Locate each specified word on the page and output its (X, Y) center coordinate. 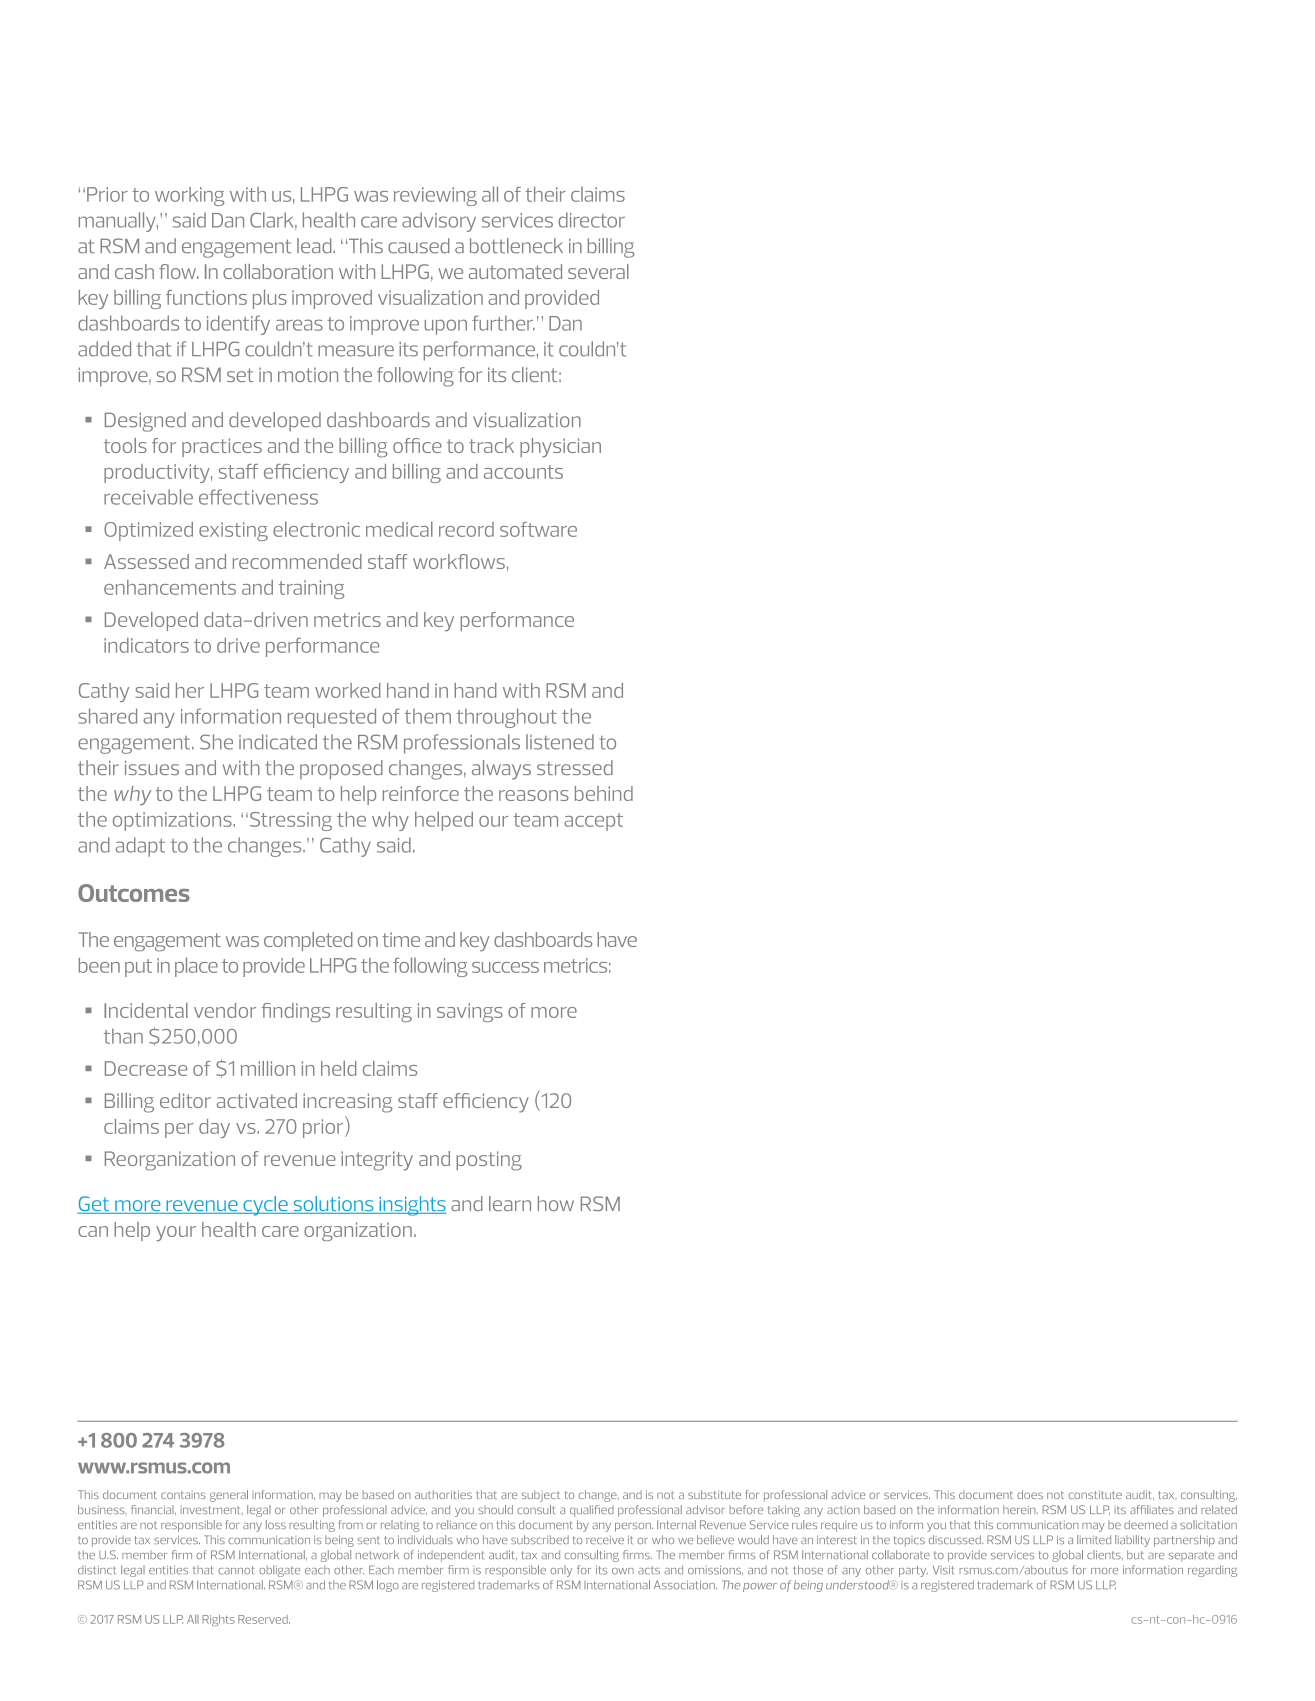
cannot (236, 1570)
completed (308, 941)
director (591, 220)
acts (649, 1570)
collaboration (278, 271)
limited (1094, 1539)
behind (604, 793)
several (598, 271)
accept (593, 822)
